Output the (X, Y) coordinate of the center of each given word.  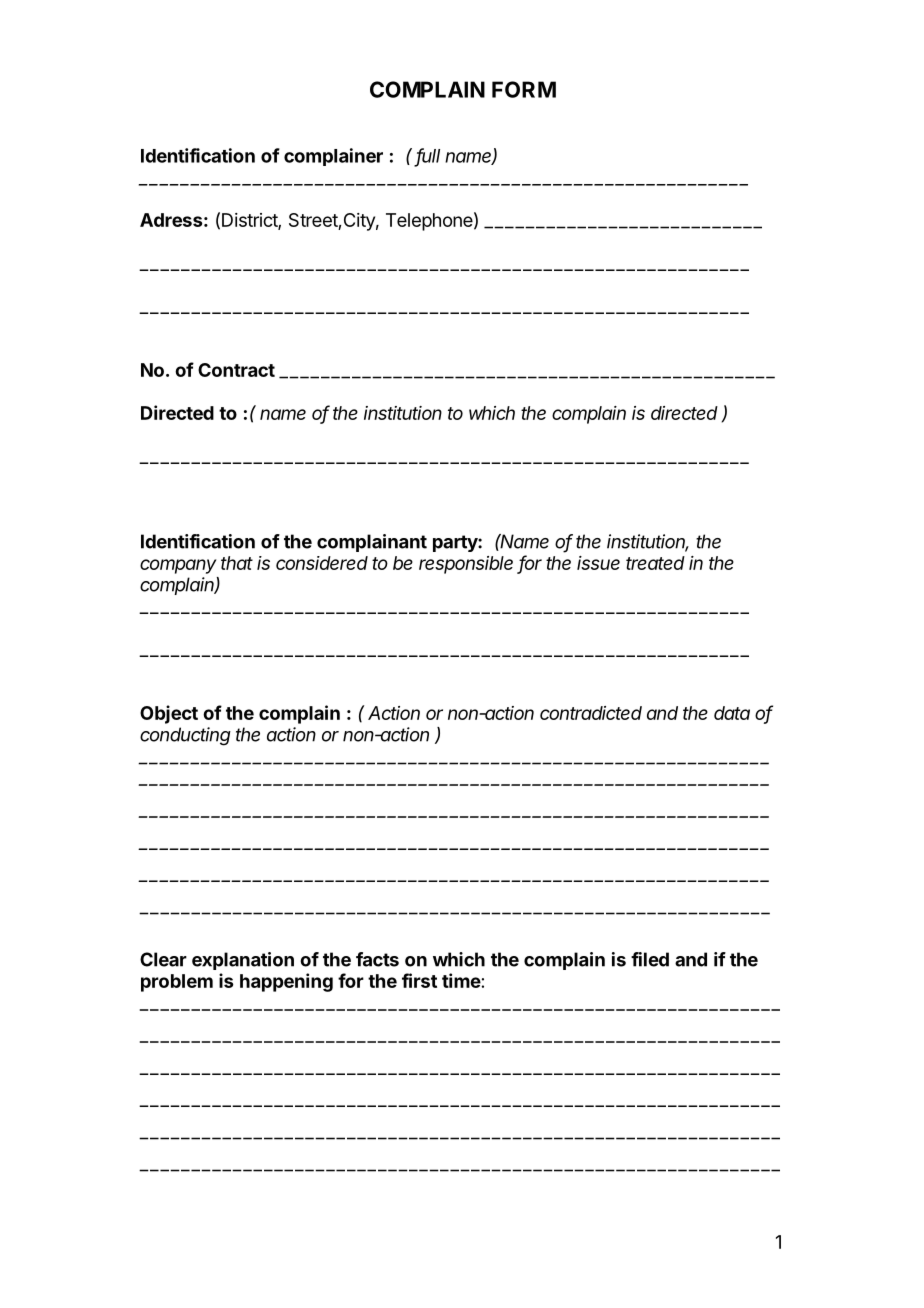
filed (650, 959)
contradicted (591, 713)
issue (598, 563)
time (461, 980)
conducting (185, 736)
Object (169, 714)
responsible (466, 565)
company (178, 566)
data (732, 713)
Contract (236, 370)
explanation (243, 961)
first (419, 980)
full (428, 156)
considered (322, 563)
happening (286, 982)
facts (377, 959)
